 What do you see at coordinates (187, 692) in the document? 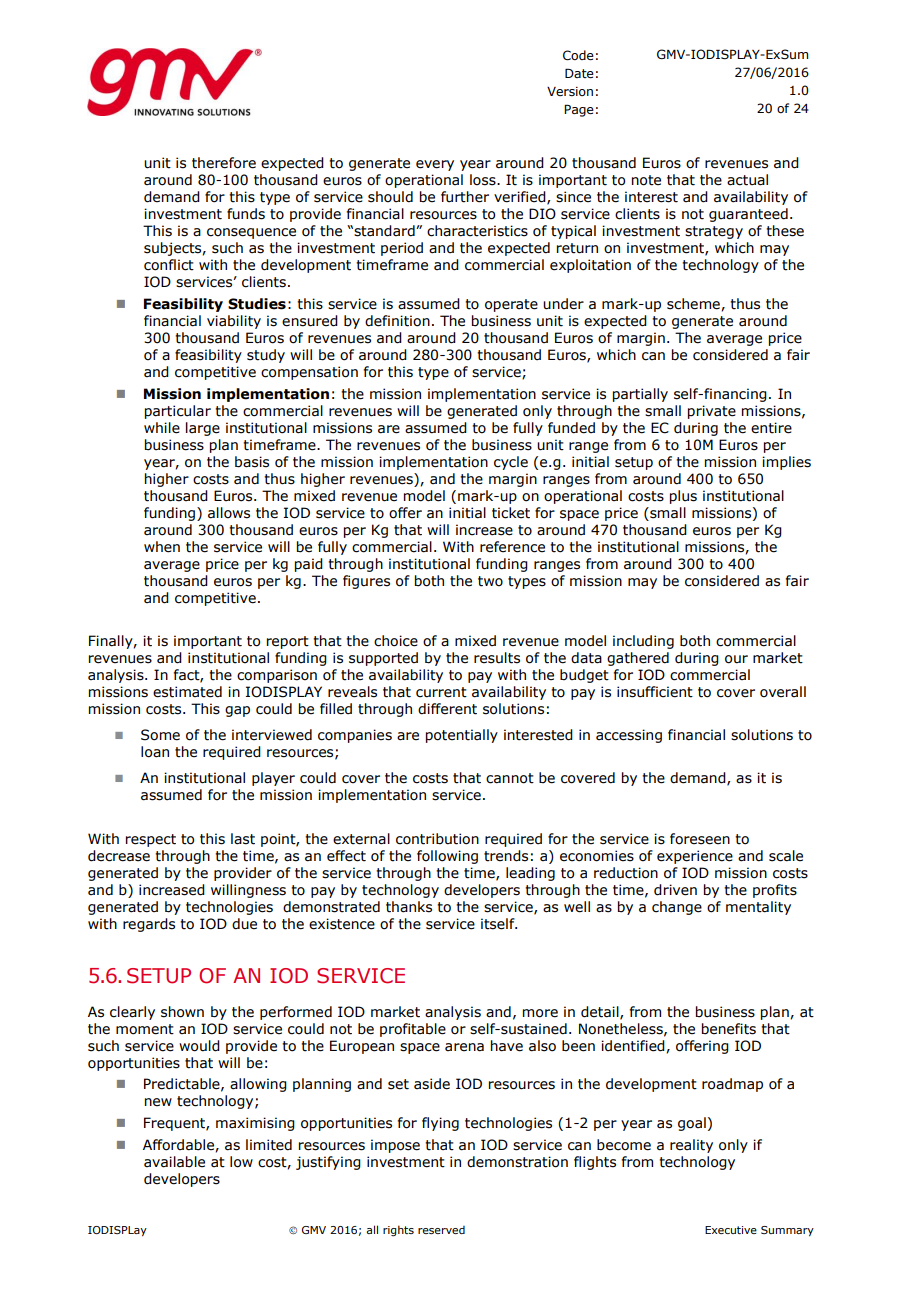
I see `estimated` at bounding box center [187, 692].
